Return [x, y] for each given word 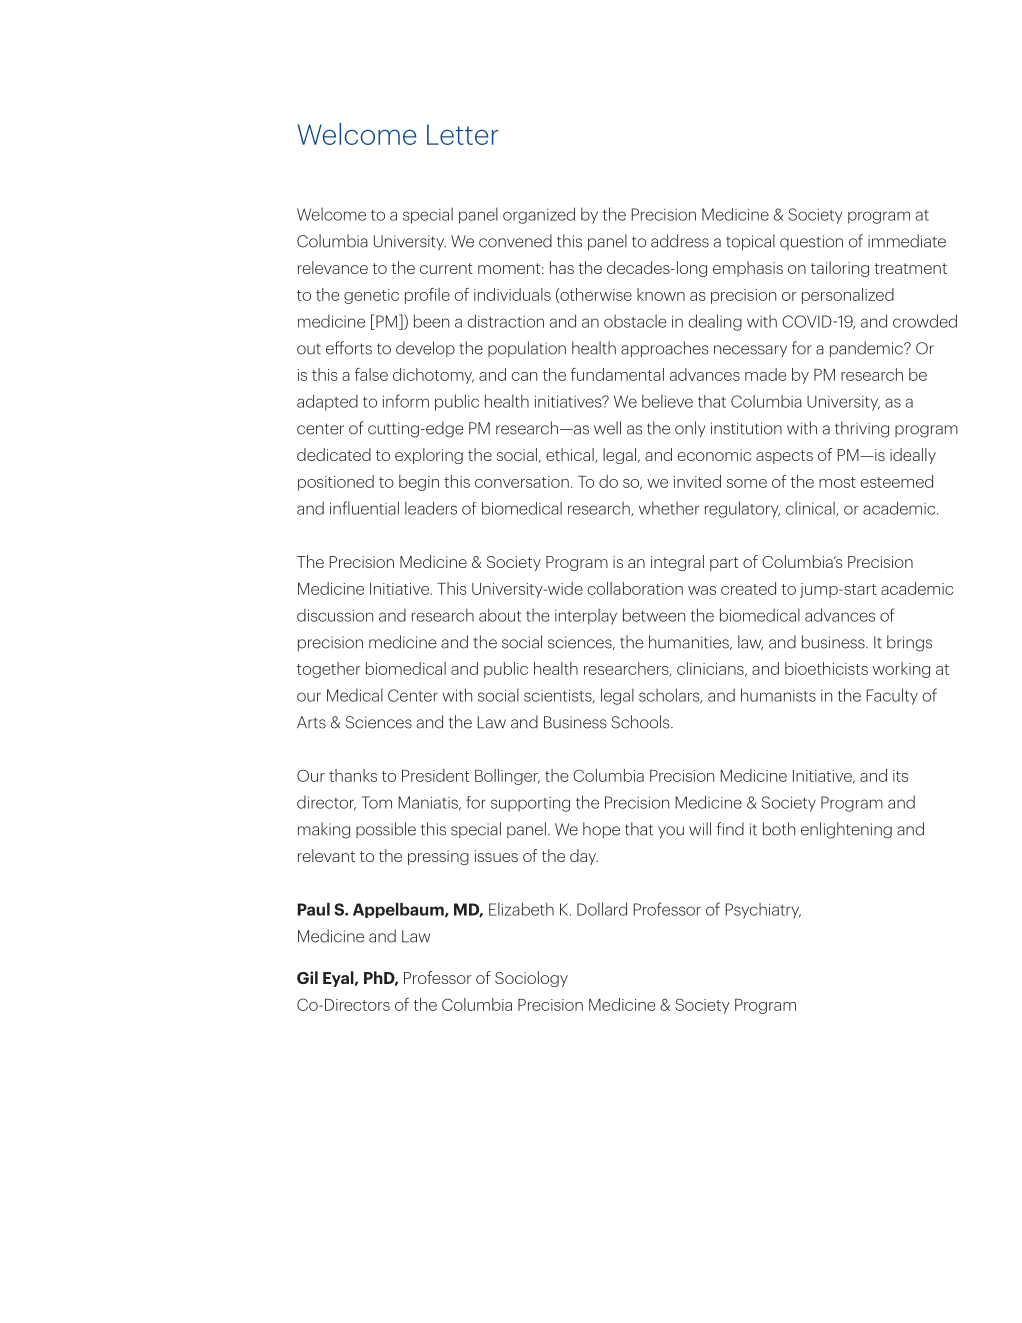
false [371, 374]
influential [364, 508]
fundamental [617, 374]
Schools [641, 722]
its [900, 776]
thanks [353, 775]
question [811, 242]
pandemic [867, 349]
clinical [811, 508]
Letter [463, 134]
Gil [307, 977]
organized [539, 215]
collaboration [635, 588]
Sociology [531, 979]
